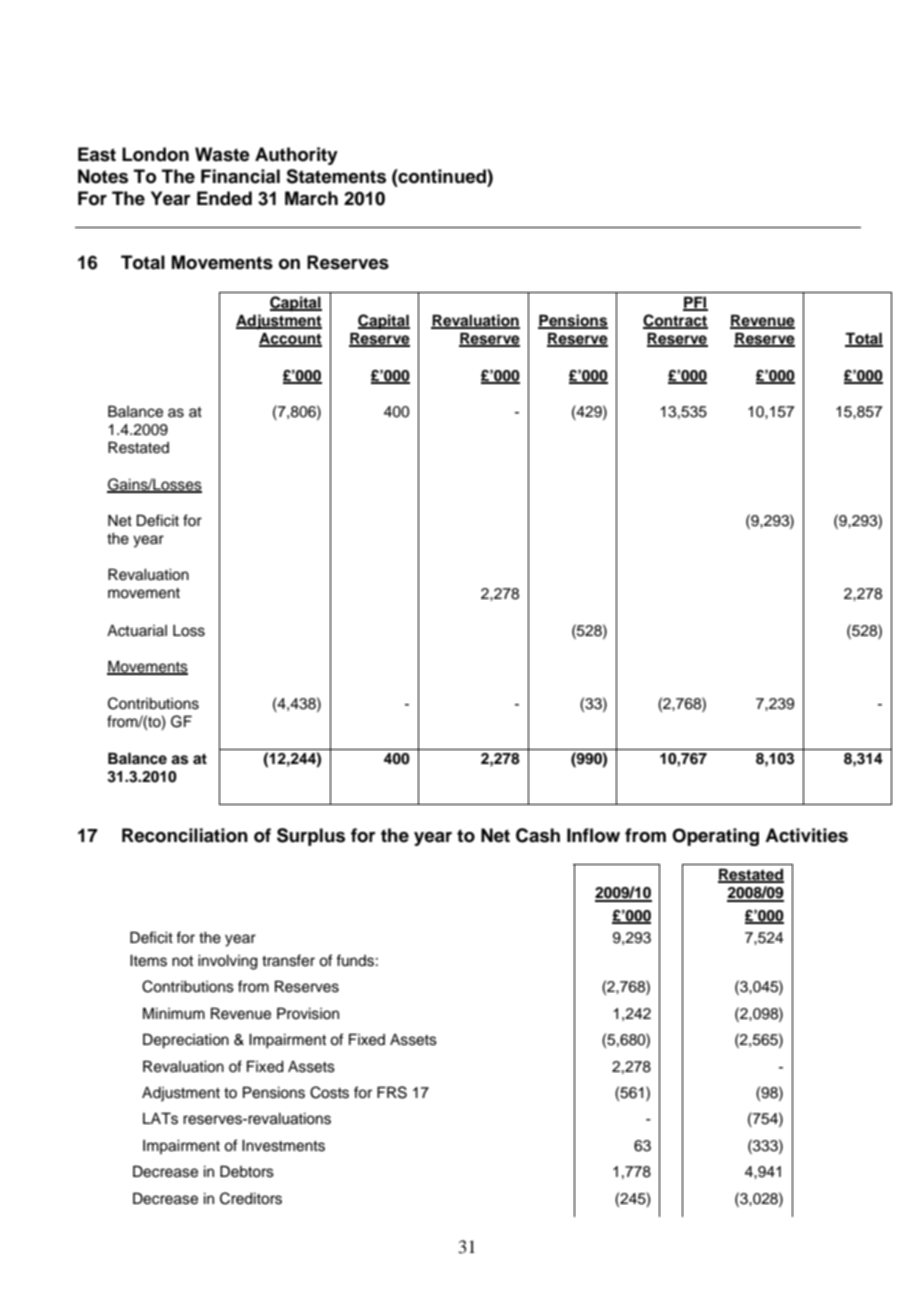 This screenshot has height=1308, width=924. What do you see at coordinates (392, 1092) in the screenshot?
I see `FRS` at bounding box center [392, 1092].
